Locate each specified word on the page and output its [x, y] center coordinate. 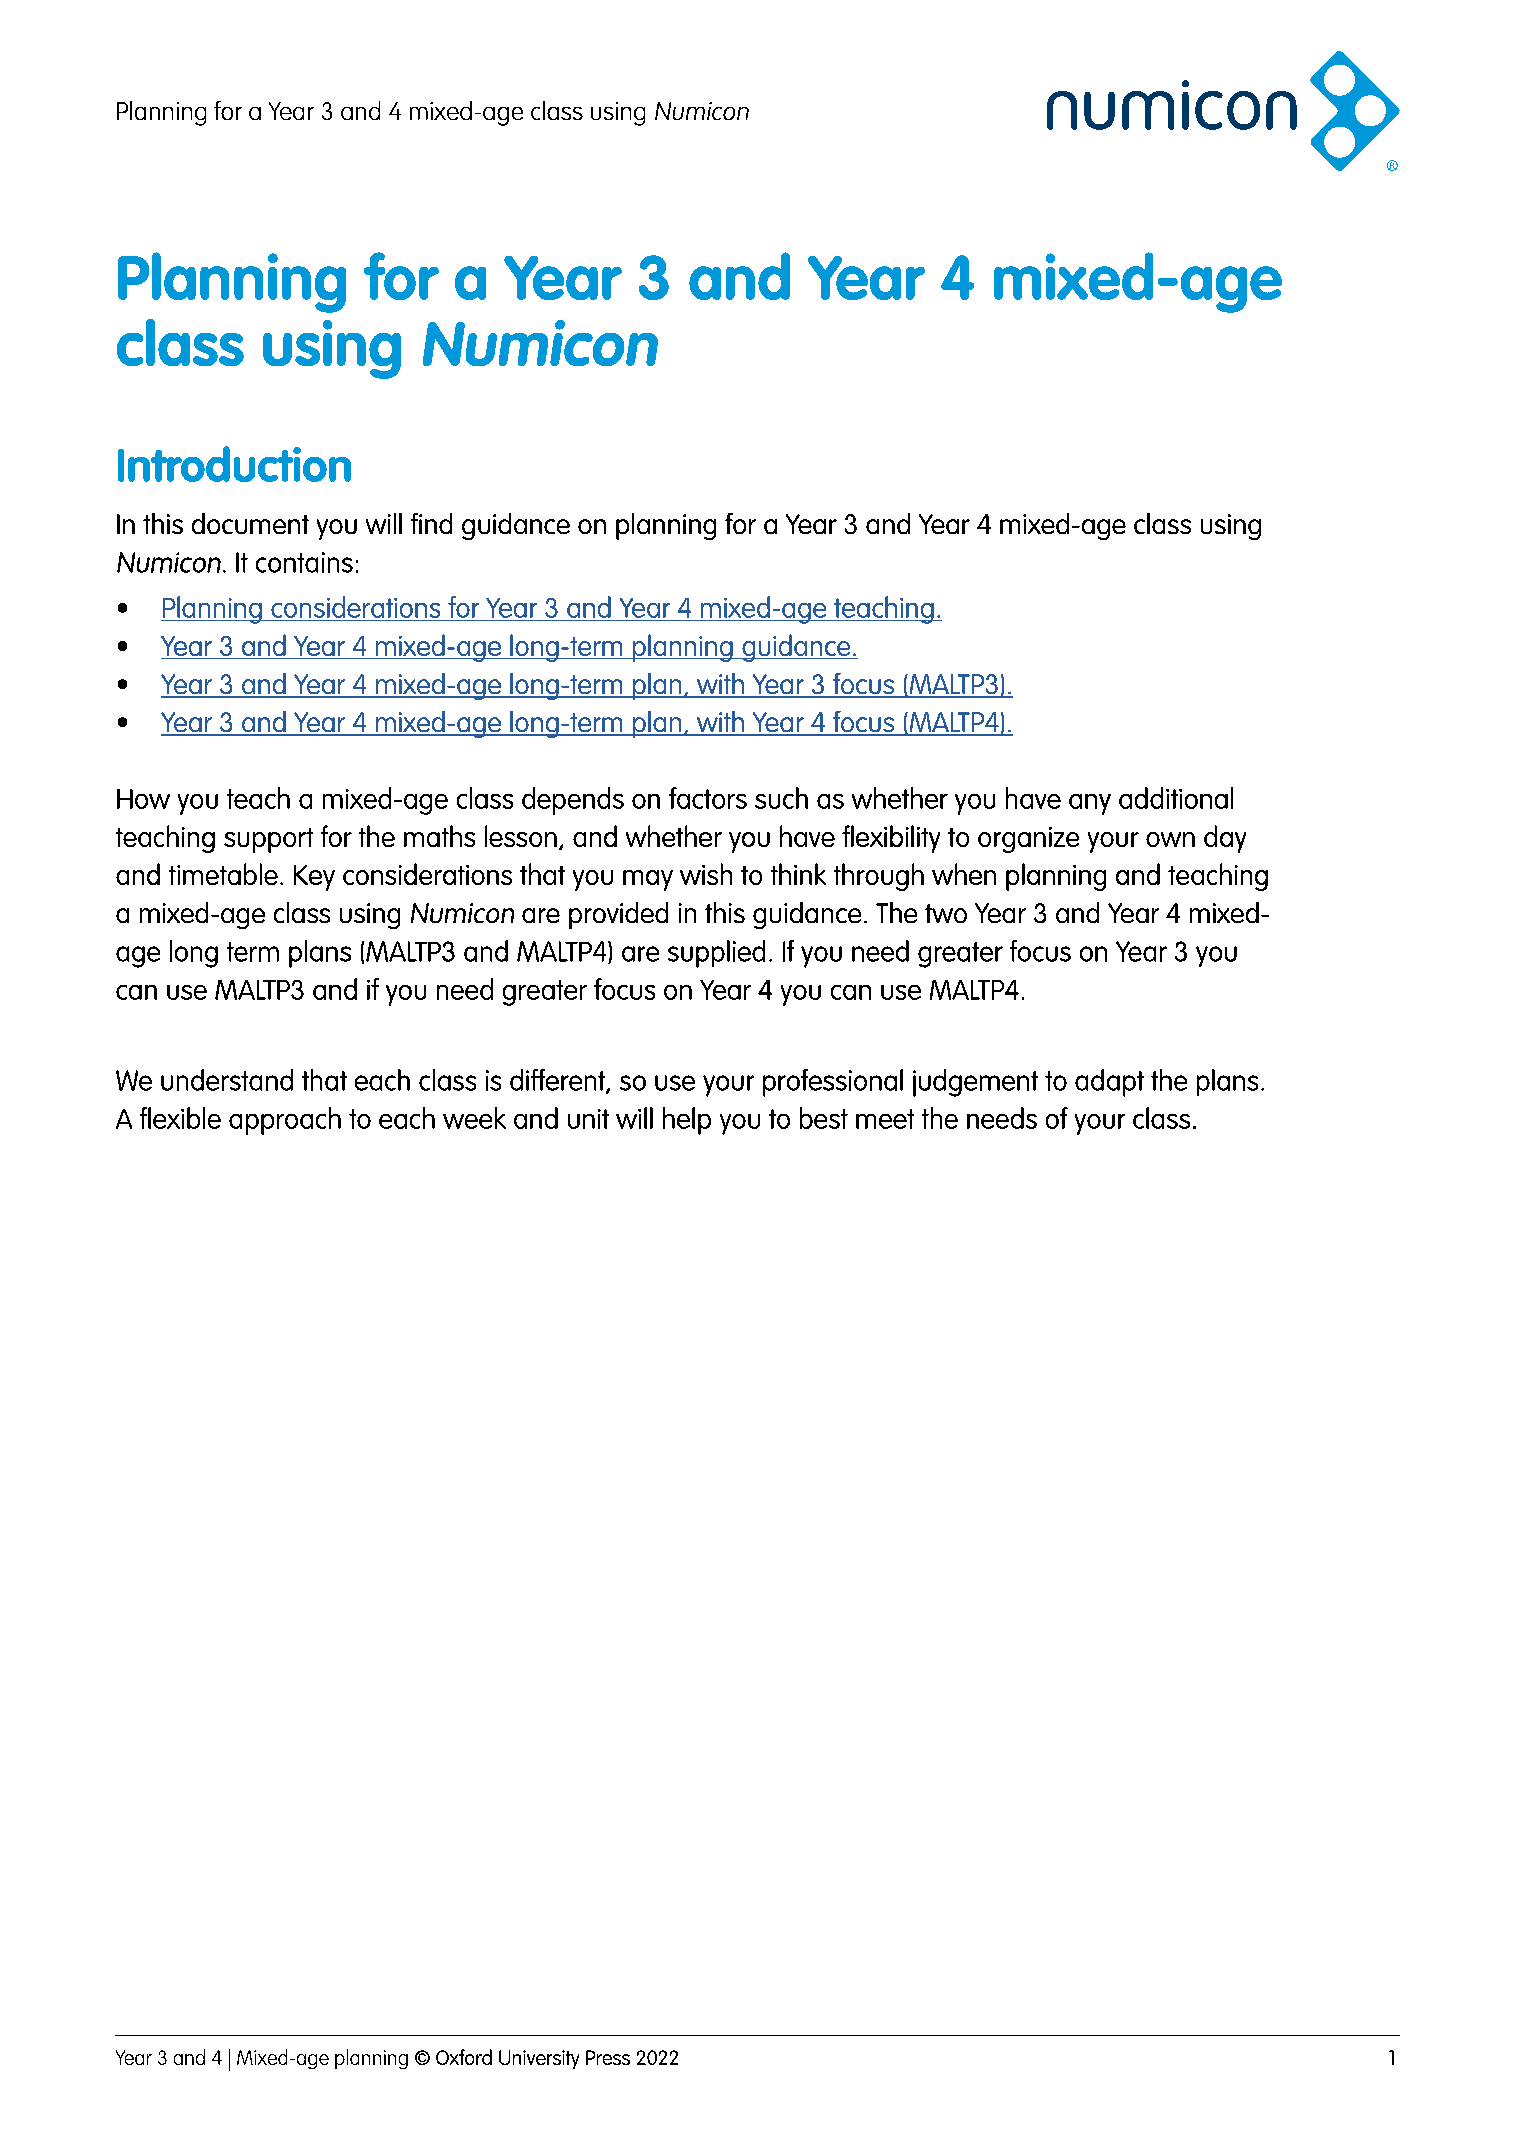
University [539, 2059]
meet [885, 1119]
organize [1028, 840]
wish [706, 874]
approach [285, 1121]
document [250, 523]
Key [314, 878]
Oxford [464, 2057]
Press [608, 2057]
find [431, 523]
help [687, 1121]
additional [1176, 798]
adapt [1109, 1083]
